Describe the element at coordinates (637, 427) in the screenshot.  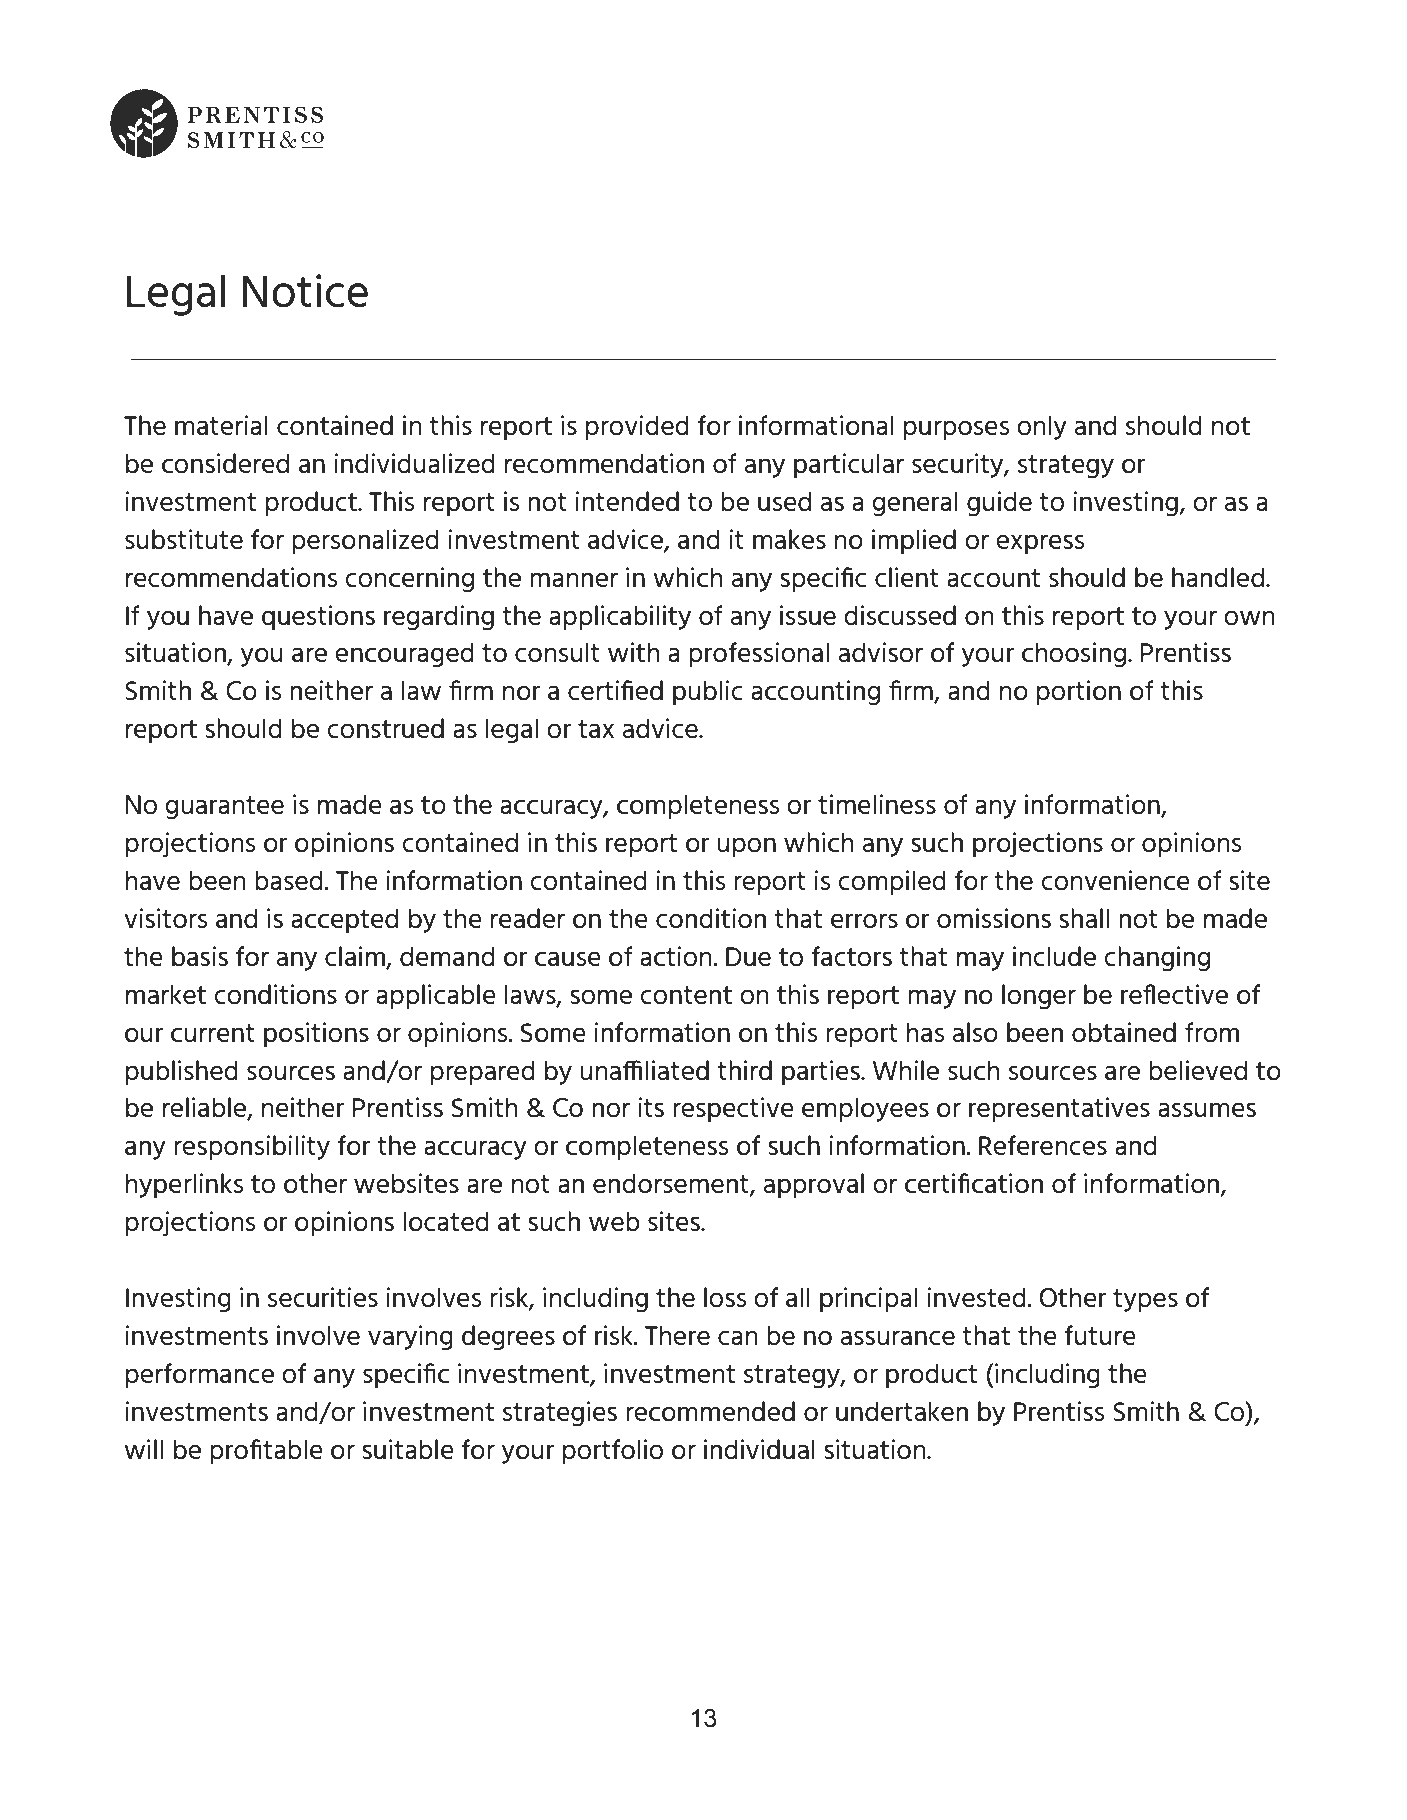
I see `provided` at that location.
